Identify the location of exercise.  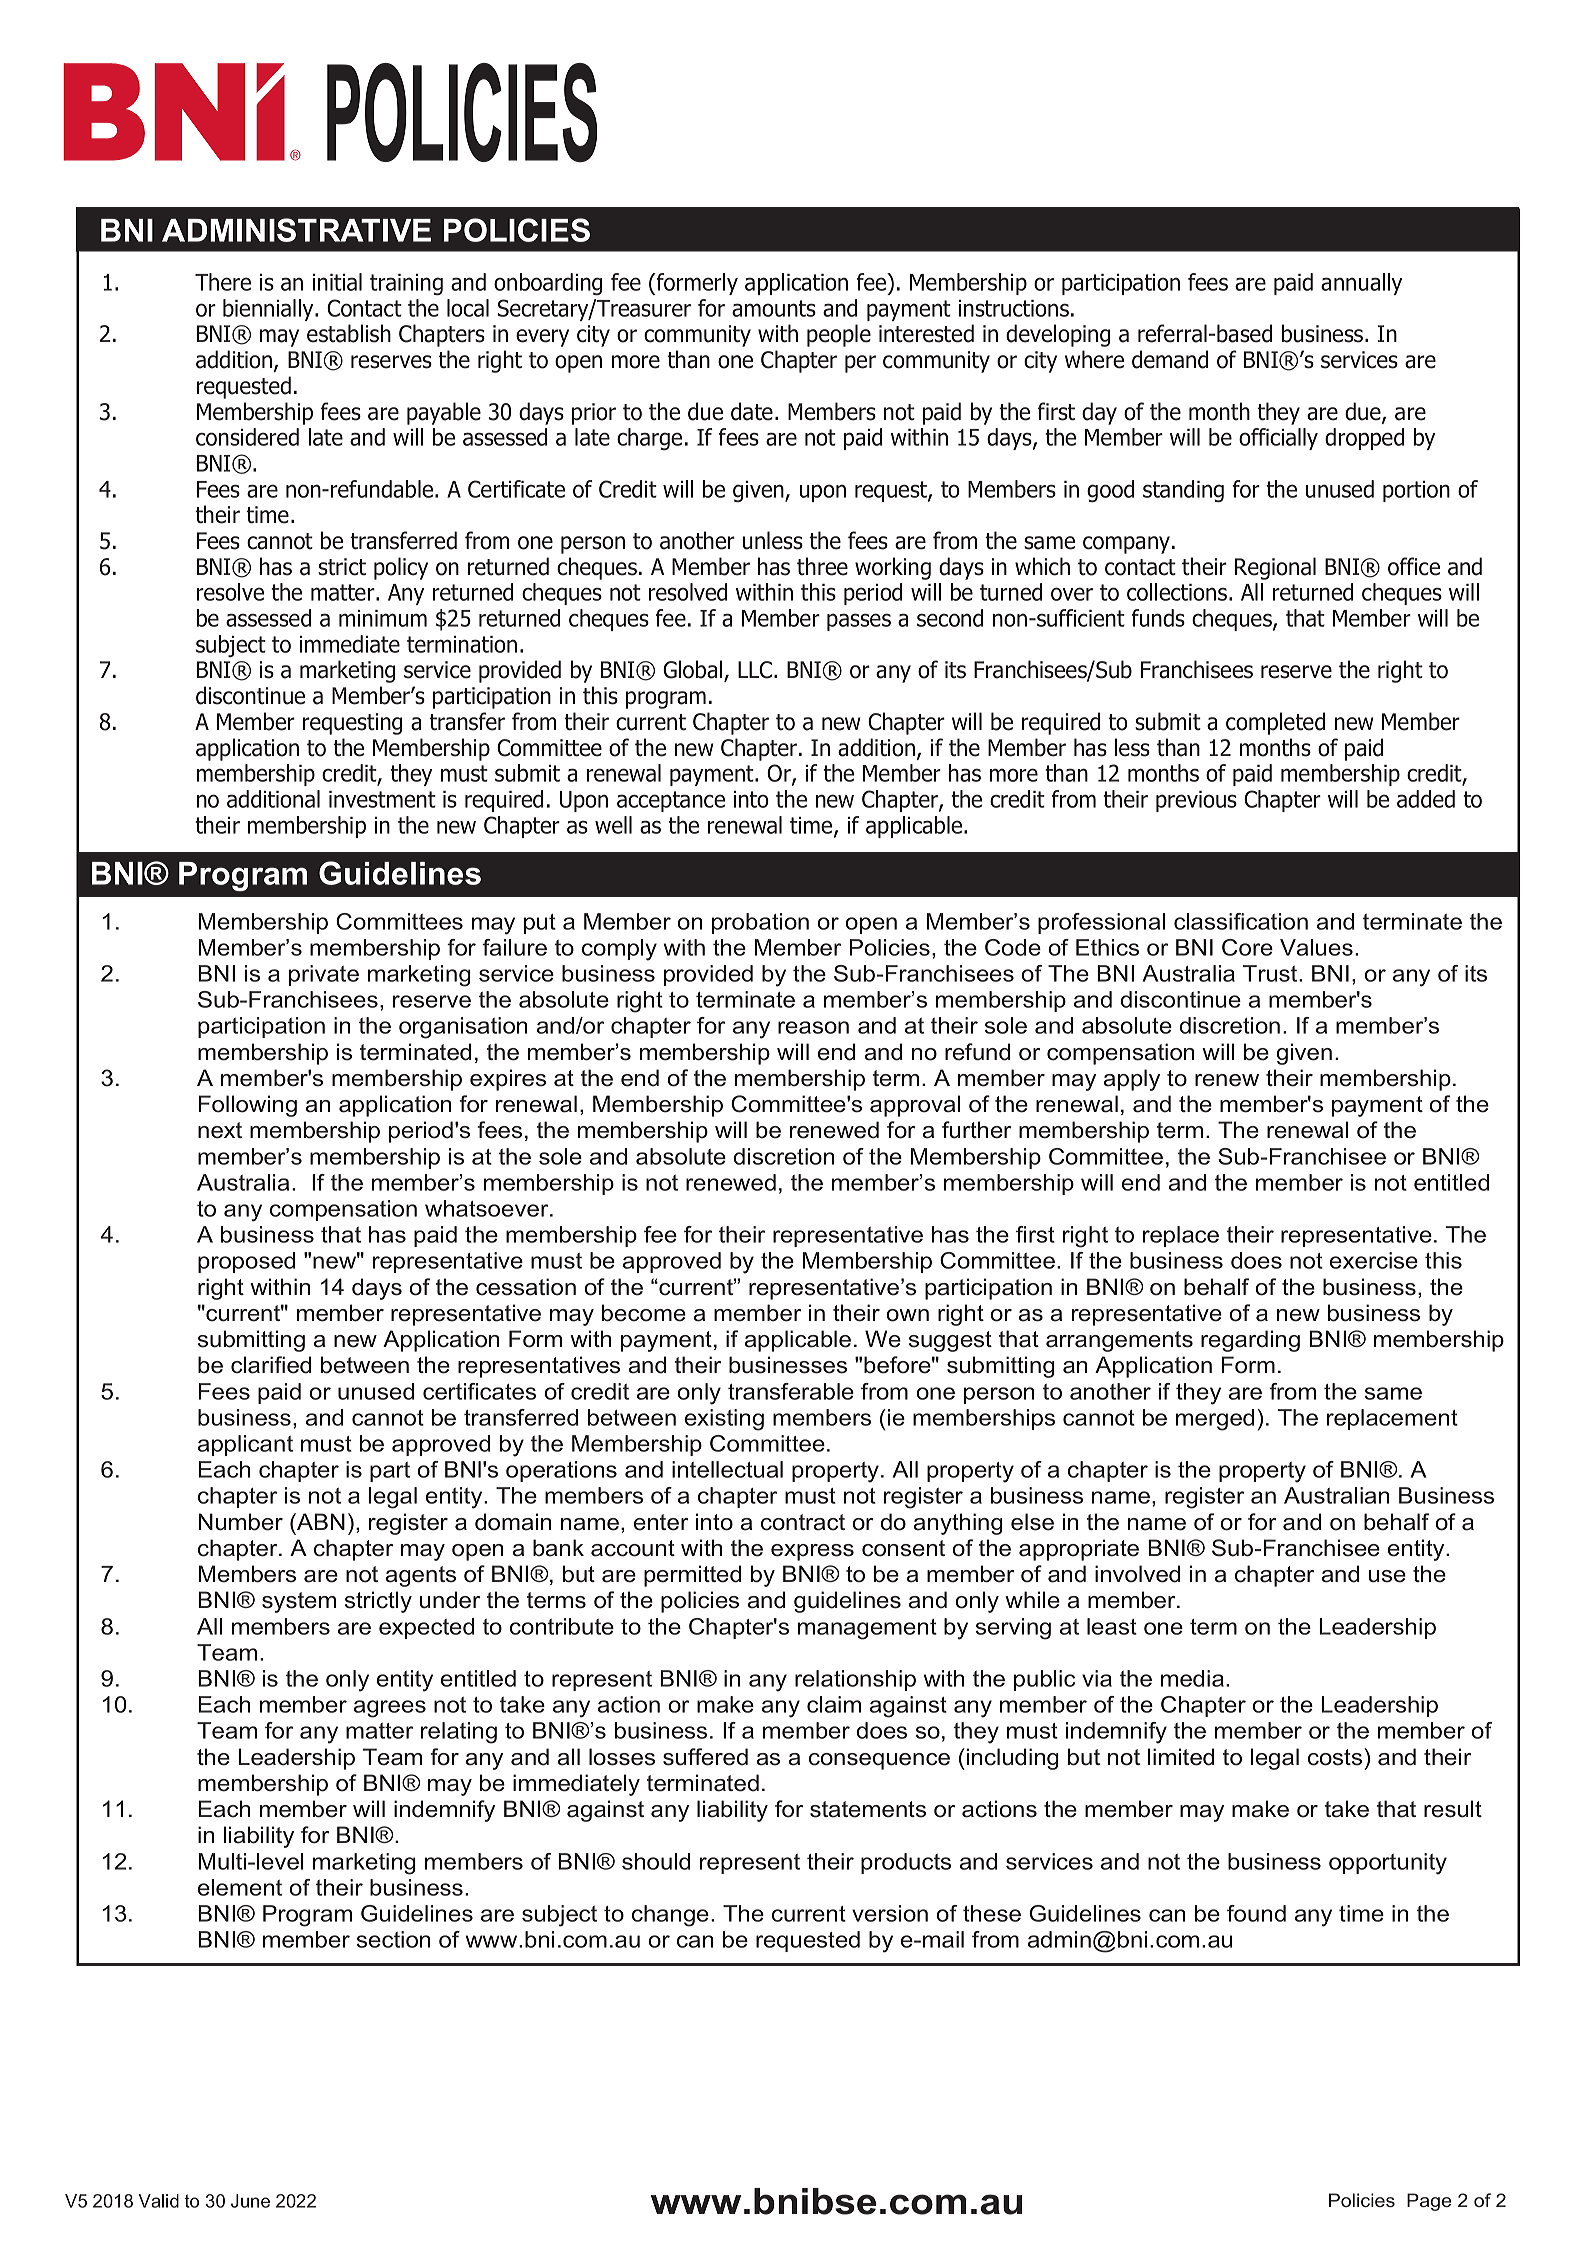
(1374, 1260).
